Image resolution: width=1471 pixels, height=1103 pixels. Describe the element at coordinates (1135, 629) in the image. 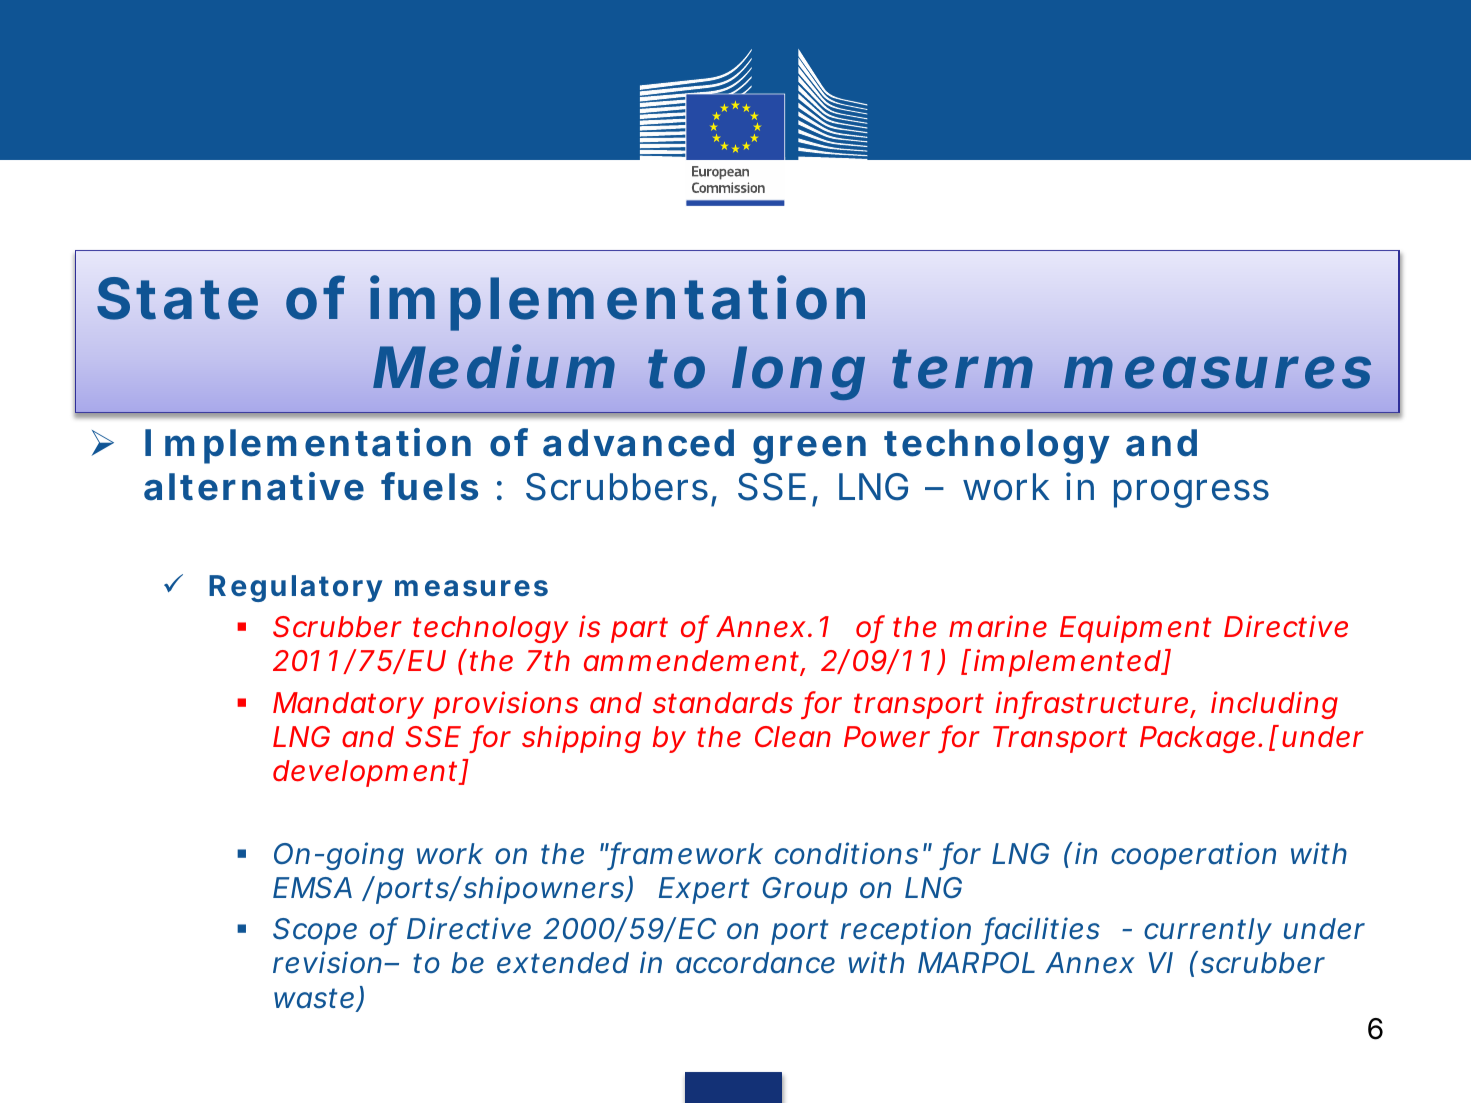

I see `Equipment` at that location.
